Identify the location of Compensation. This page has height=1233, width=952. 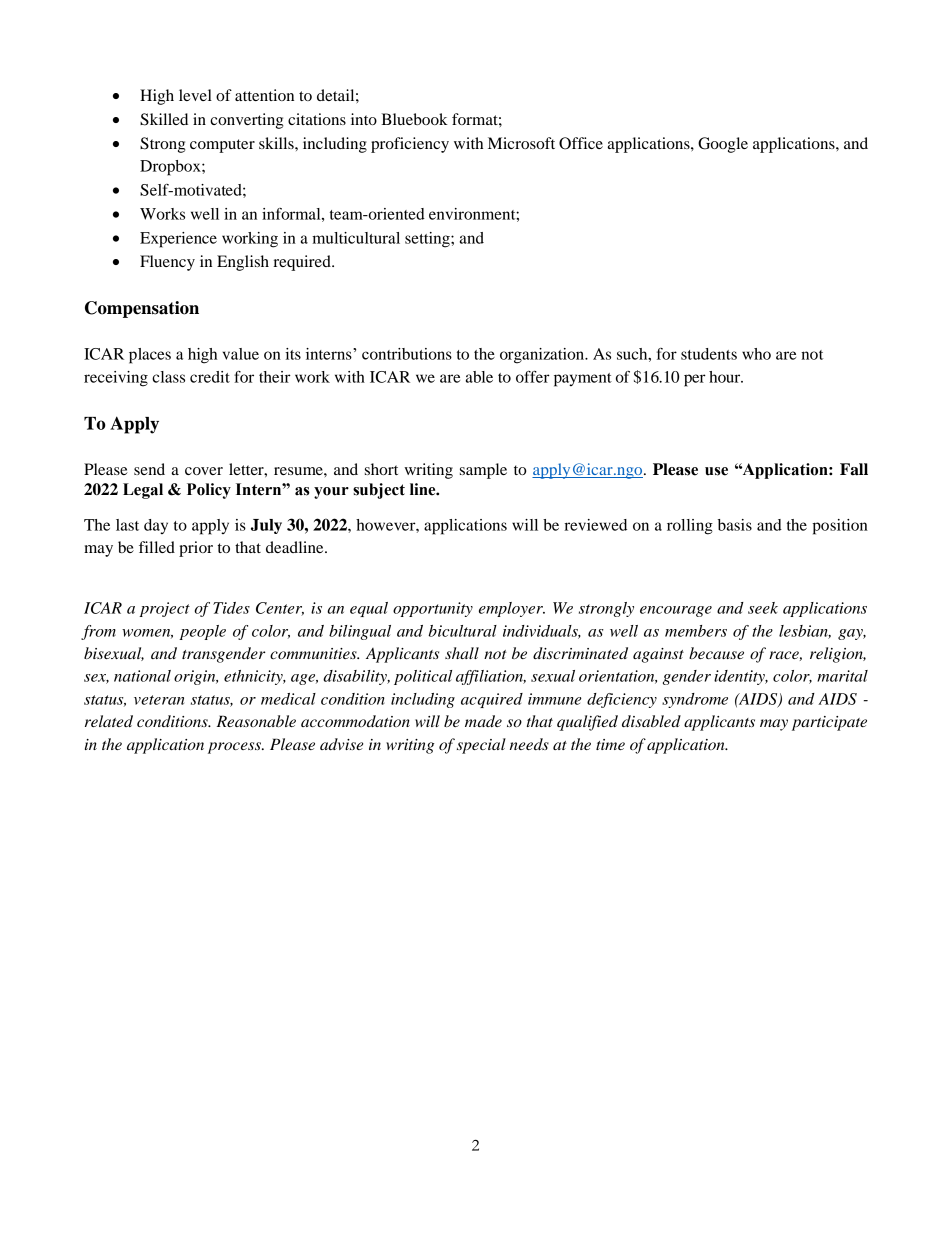
(142, 309).
